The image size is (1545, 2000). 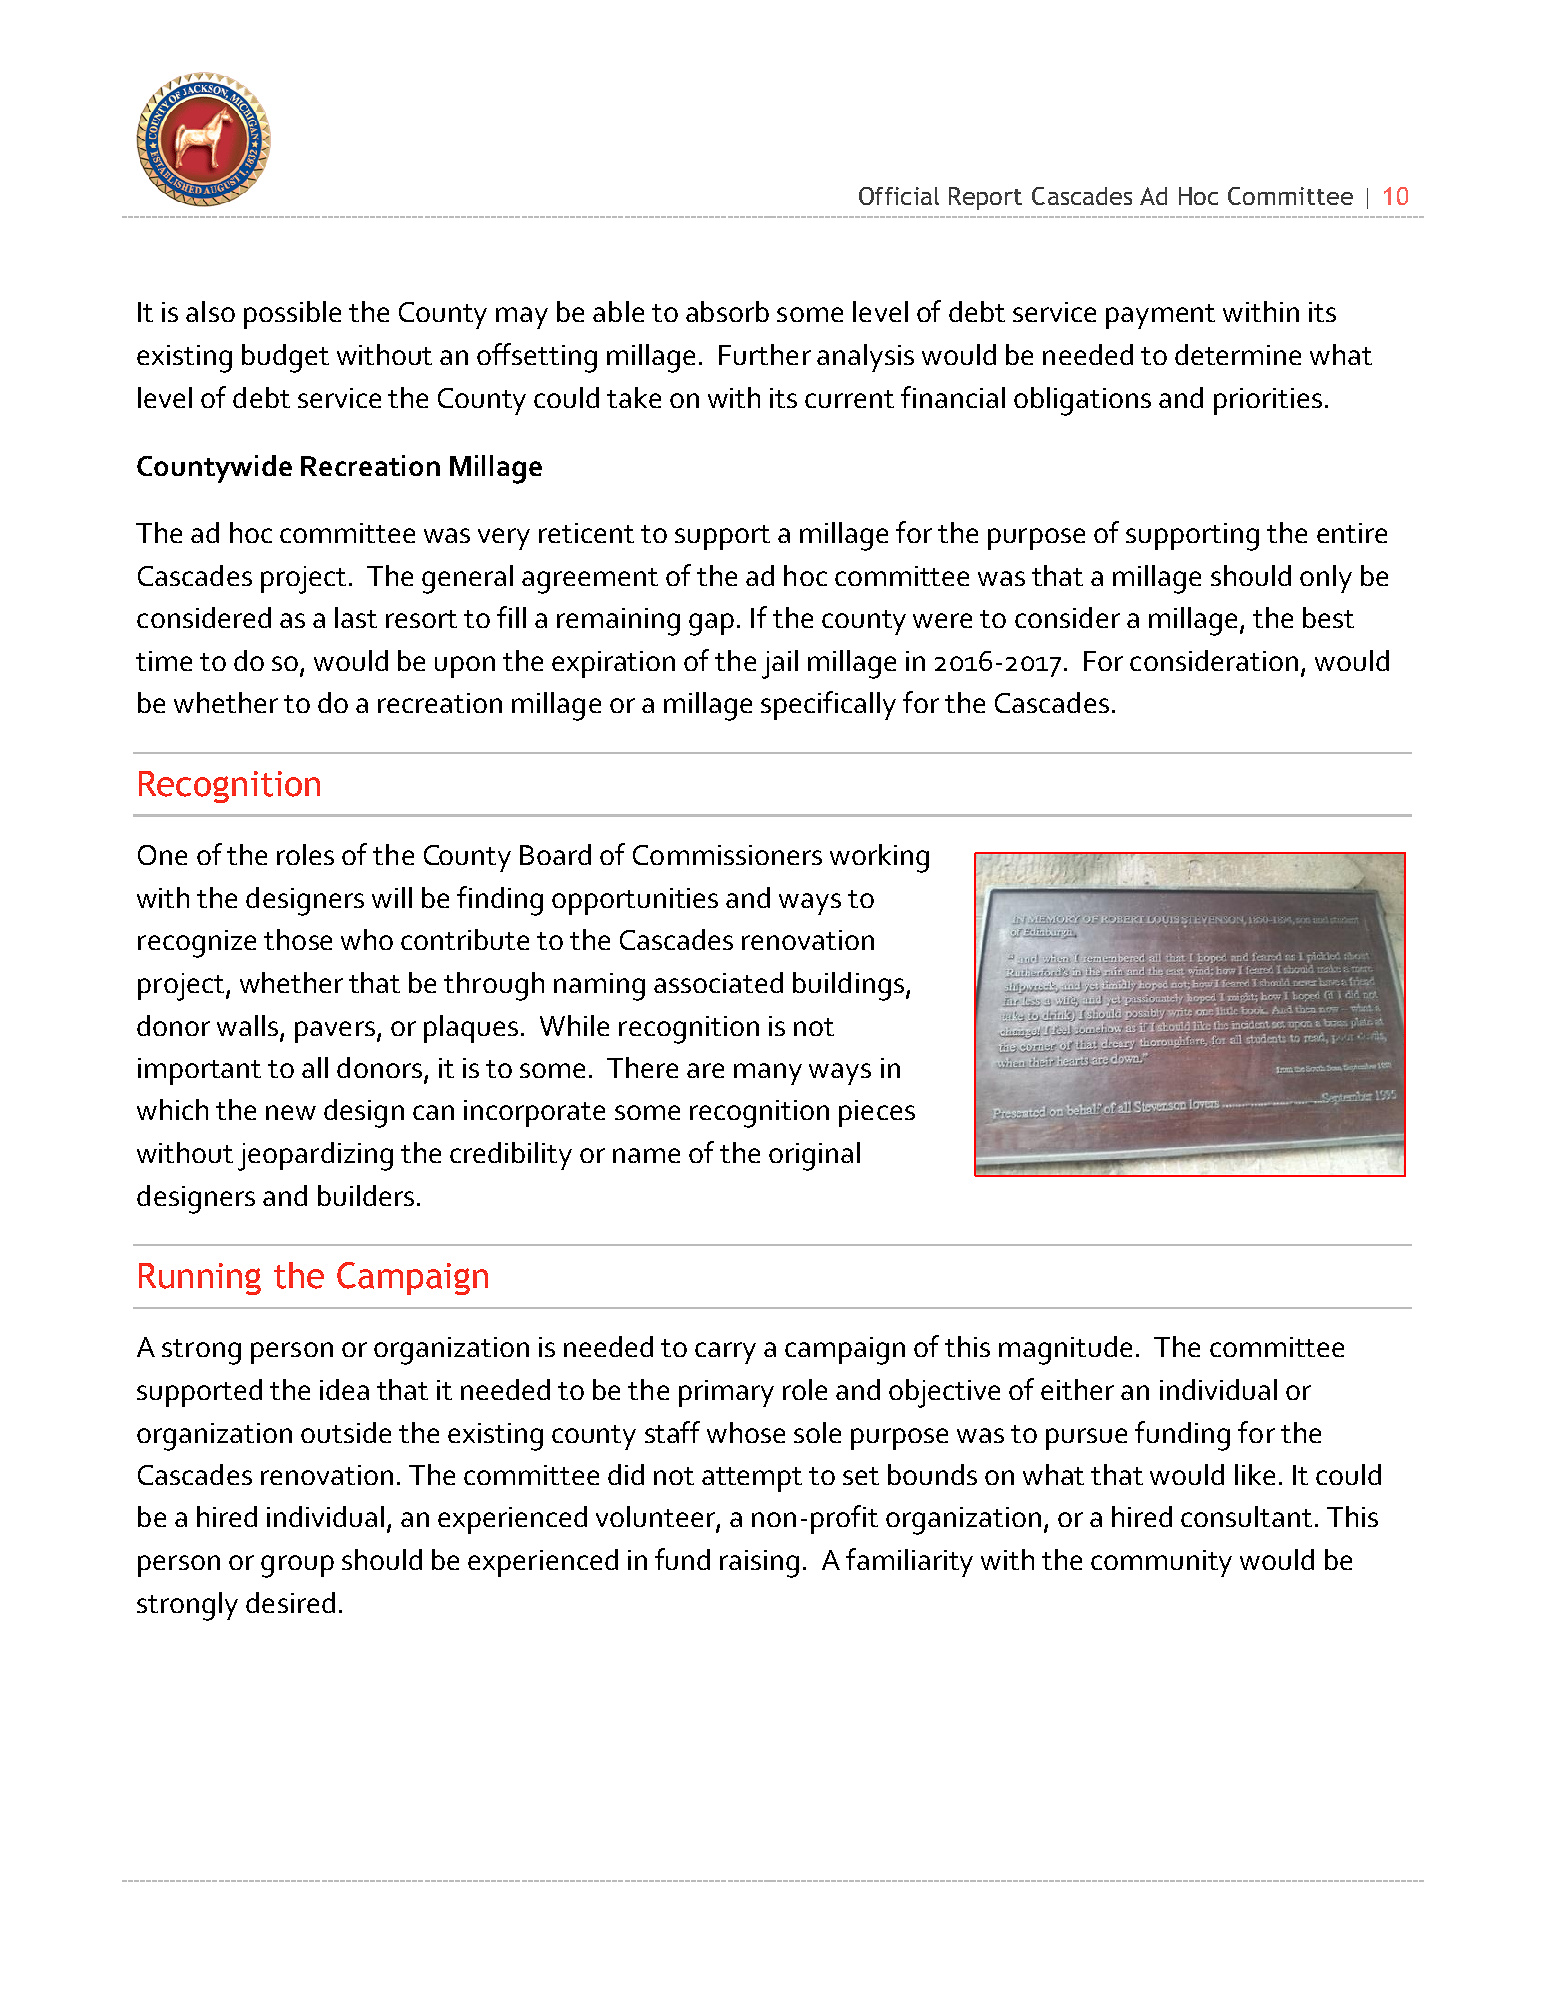 What do you see at coordinates (356, 617) in the image?
I see `last` at bounding box center [356, 617].
